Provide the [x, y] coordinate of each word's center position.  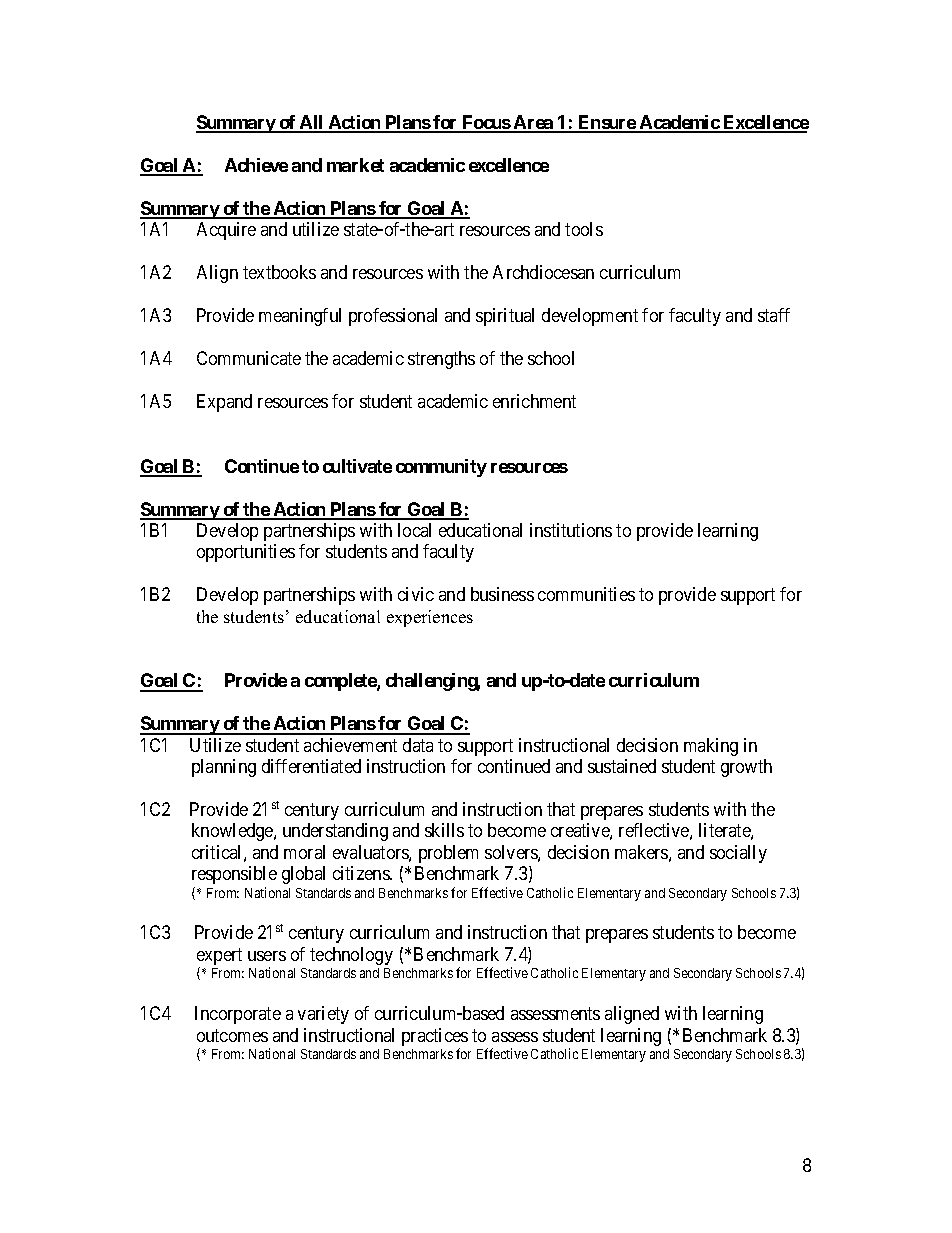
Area [533, 123]
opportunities [246, 553]
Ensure [606, 123]
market [355, 165]
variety [323, 1015]
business [502, 594]
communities [586, 594]
